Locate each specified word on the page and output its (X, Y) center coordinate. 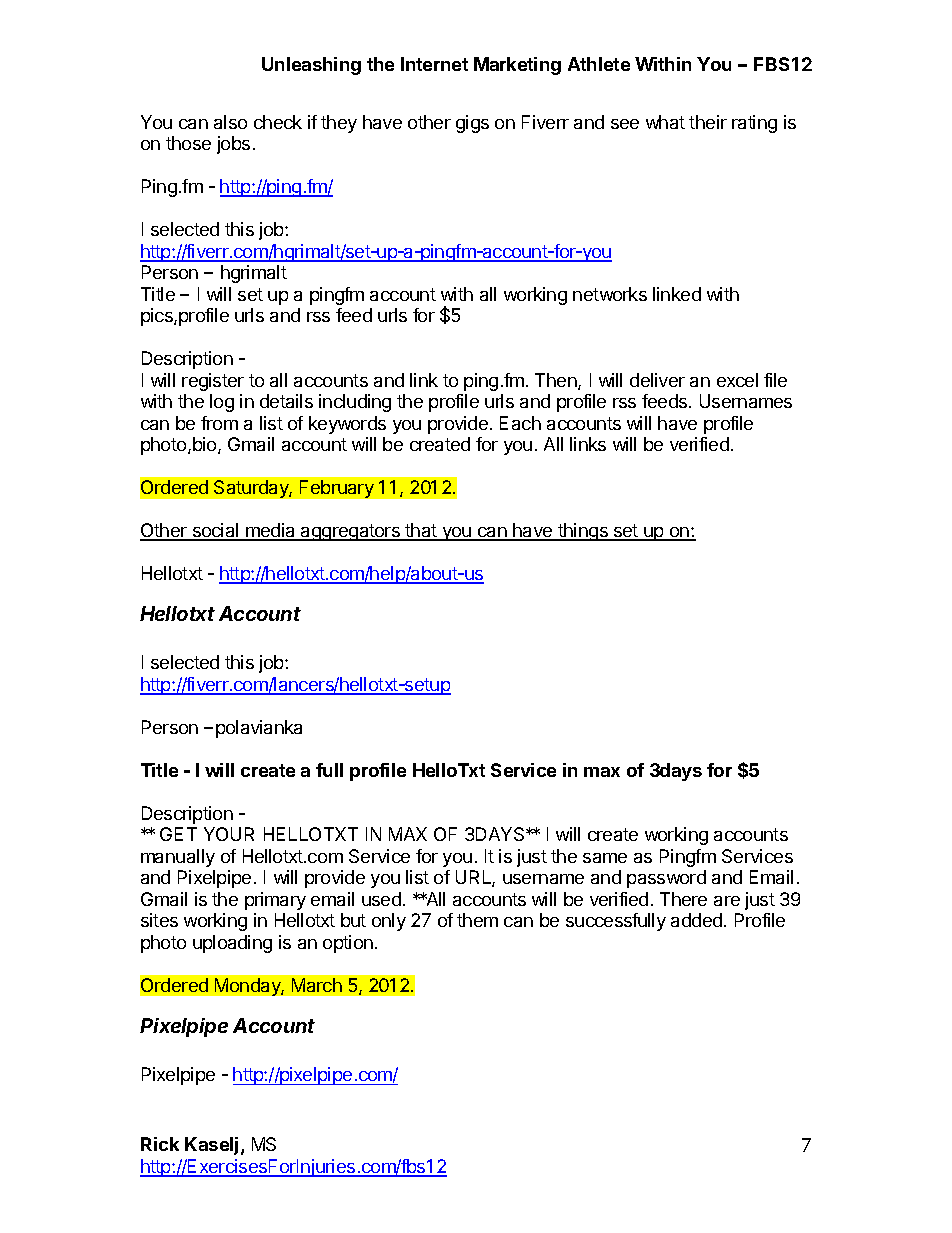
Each (520, 423)
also (230, 122)
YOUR (229, 834)
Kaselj (213, 1146)
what (665, 122)
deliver (657, 380)
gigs (472, 124)
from (219, 423)
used (381, 899)
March (317, 985)
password (666, 879)
